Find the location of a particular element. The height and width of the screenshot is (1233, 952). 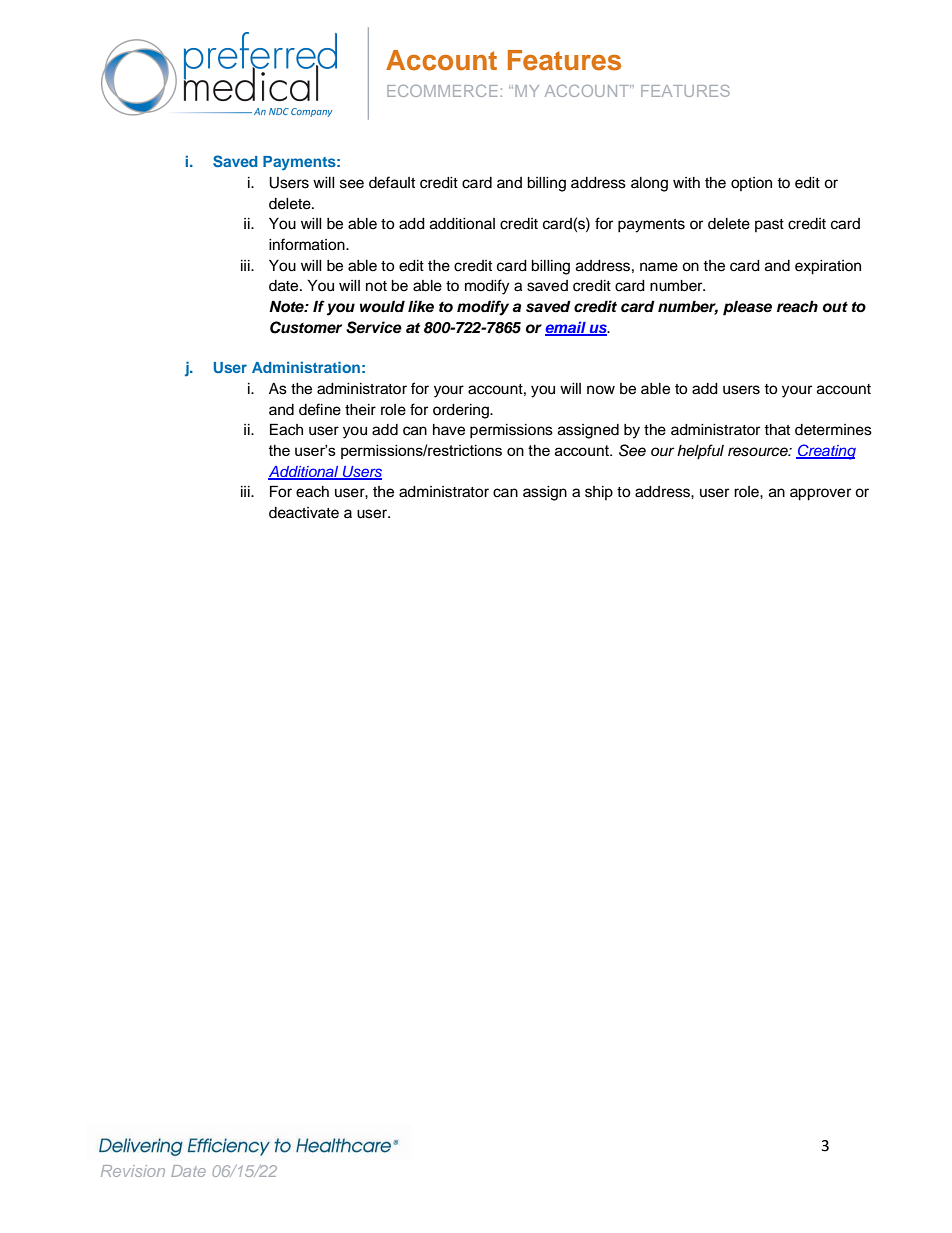

ship is located at coordinates (599, 493).
